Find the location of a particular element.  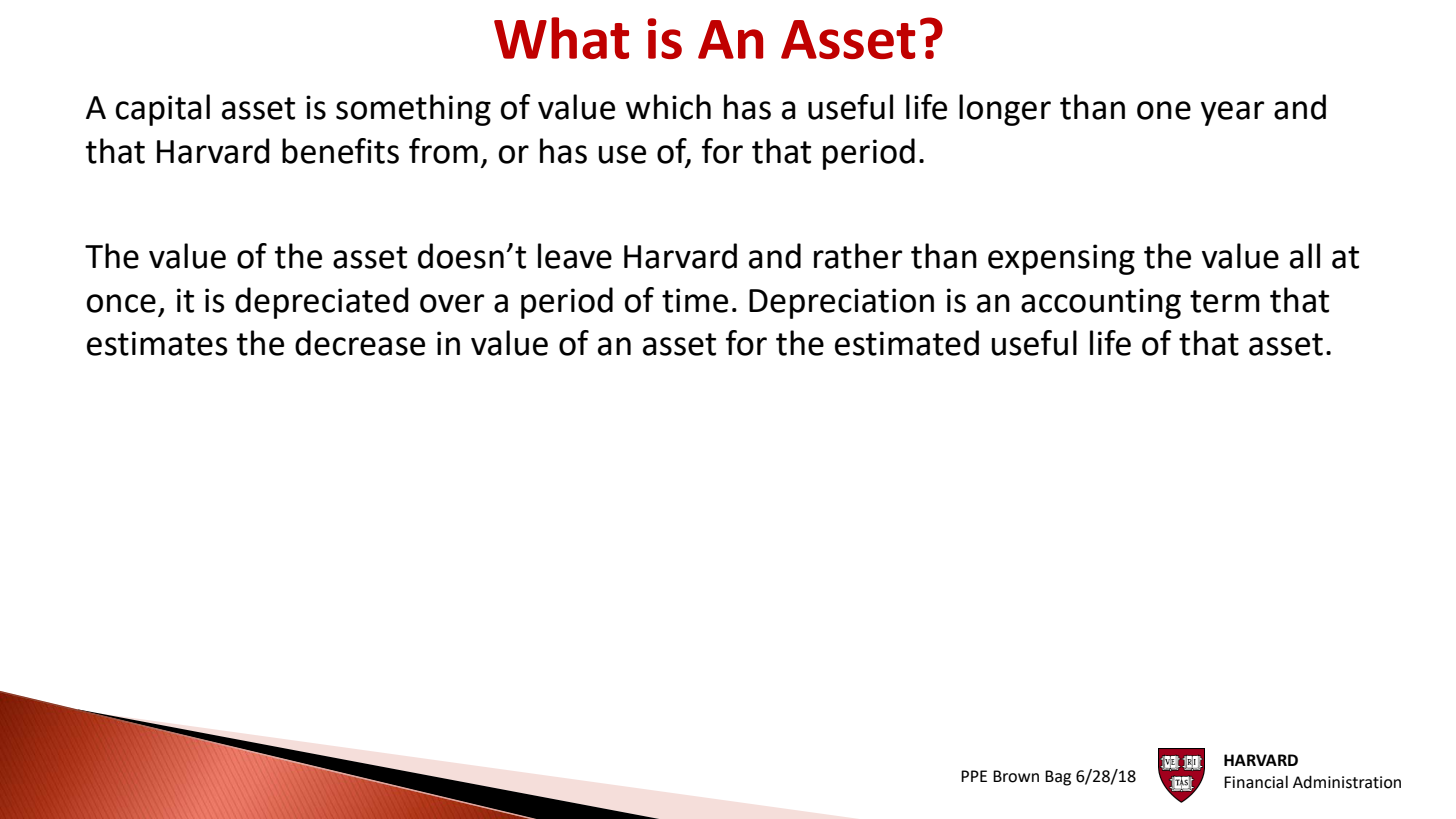

which is located at coordinates (668, 107).
